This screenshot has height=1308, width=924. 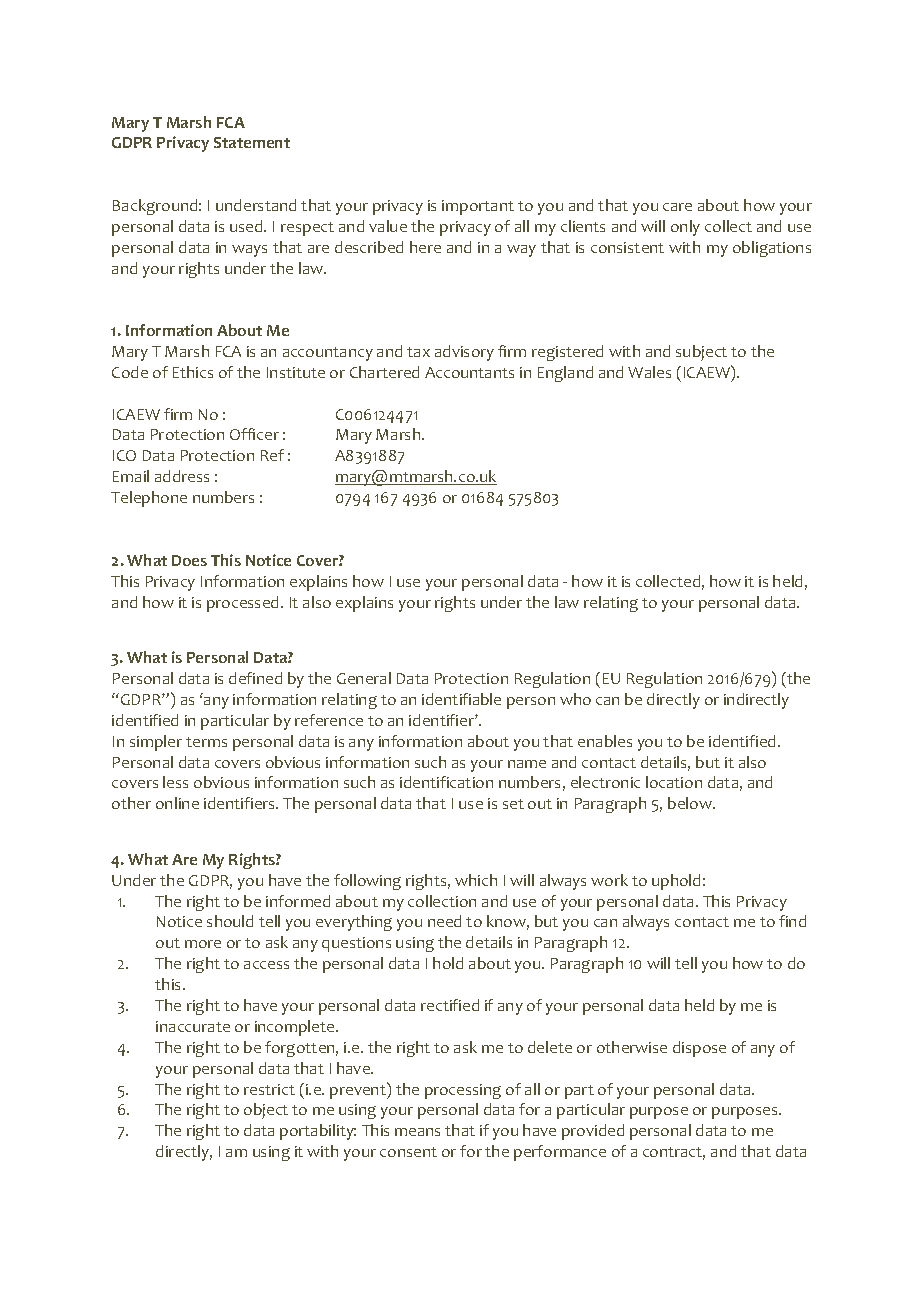 What do you see at coordinates (691, 803) in the screenshot?
I see `below` at bounding box center [691, 803].
